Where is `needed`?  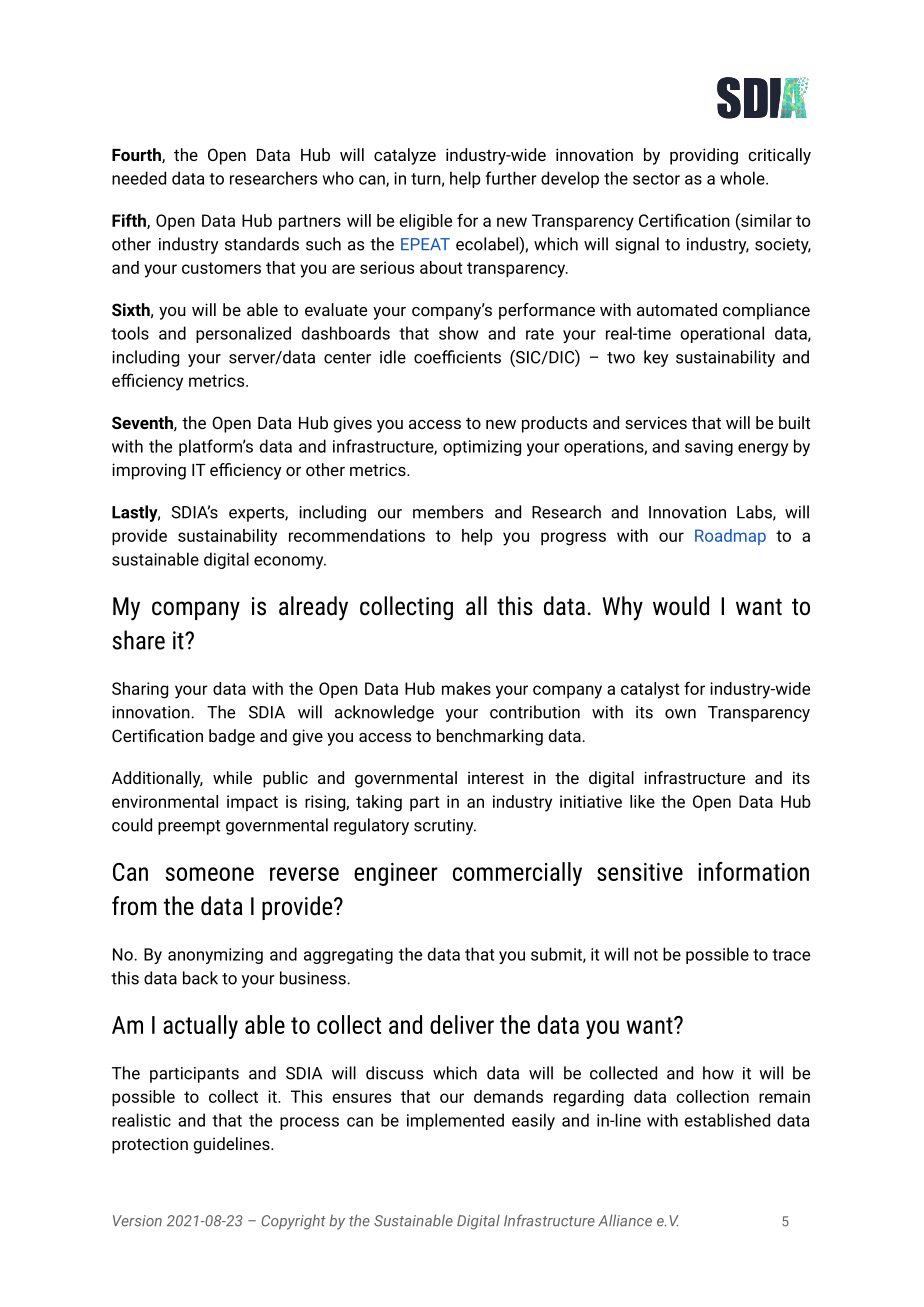
needed is located at coordinates (139, 178).
